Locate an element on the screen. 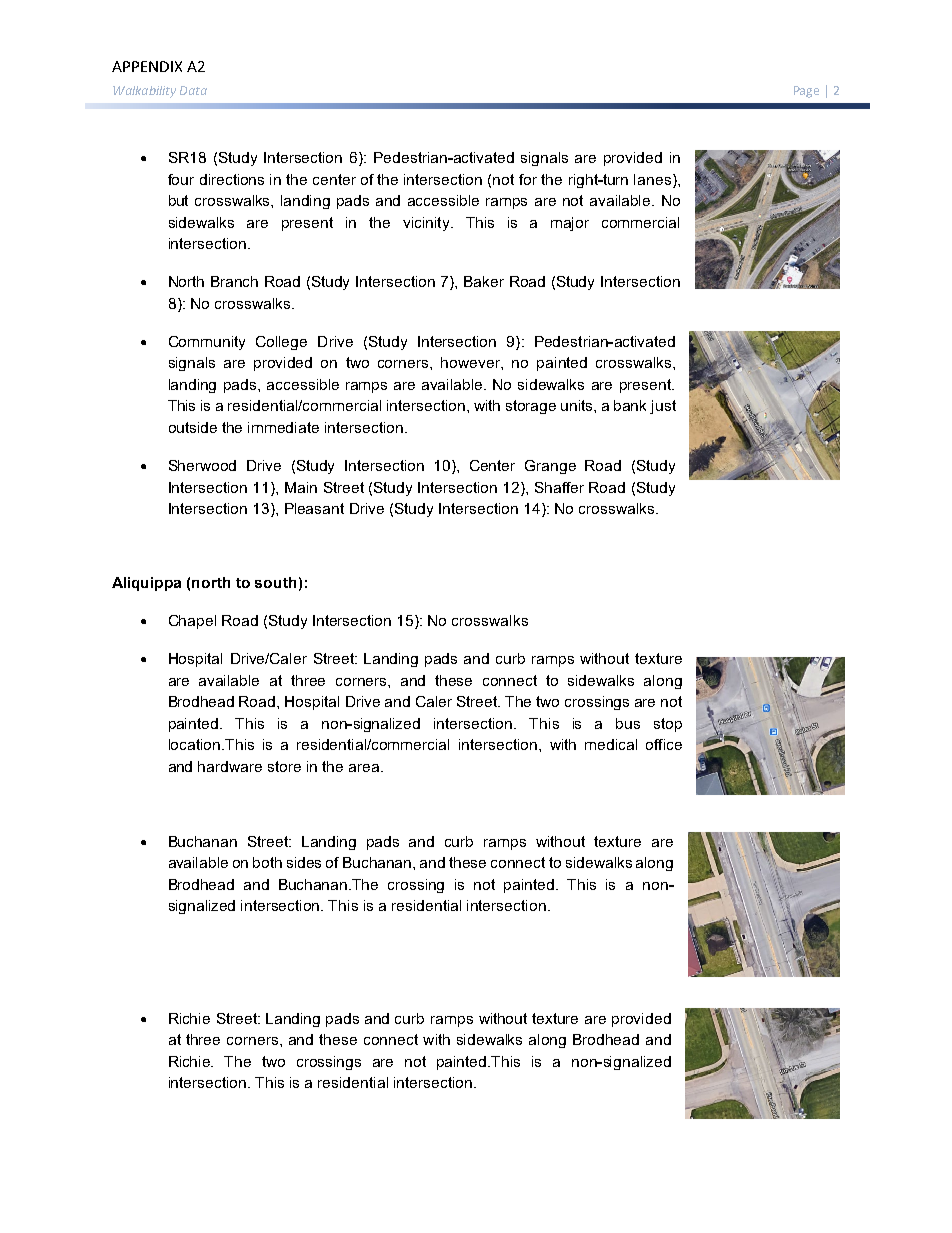 The height and width of the screenshot is (1233, 952). both is located at coordinates (267, 862).
